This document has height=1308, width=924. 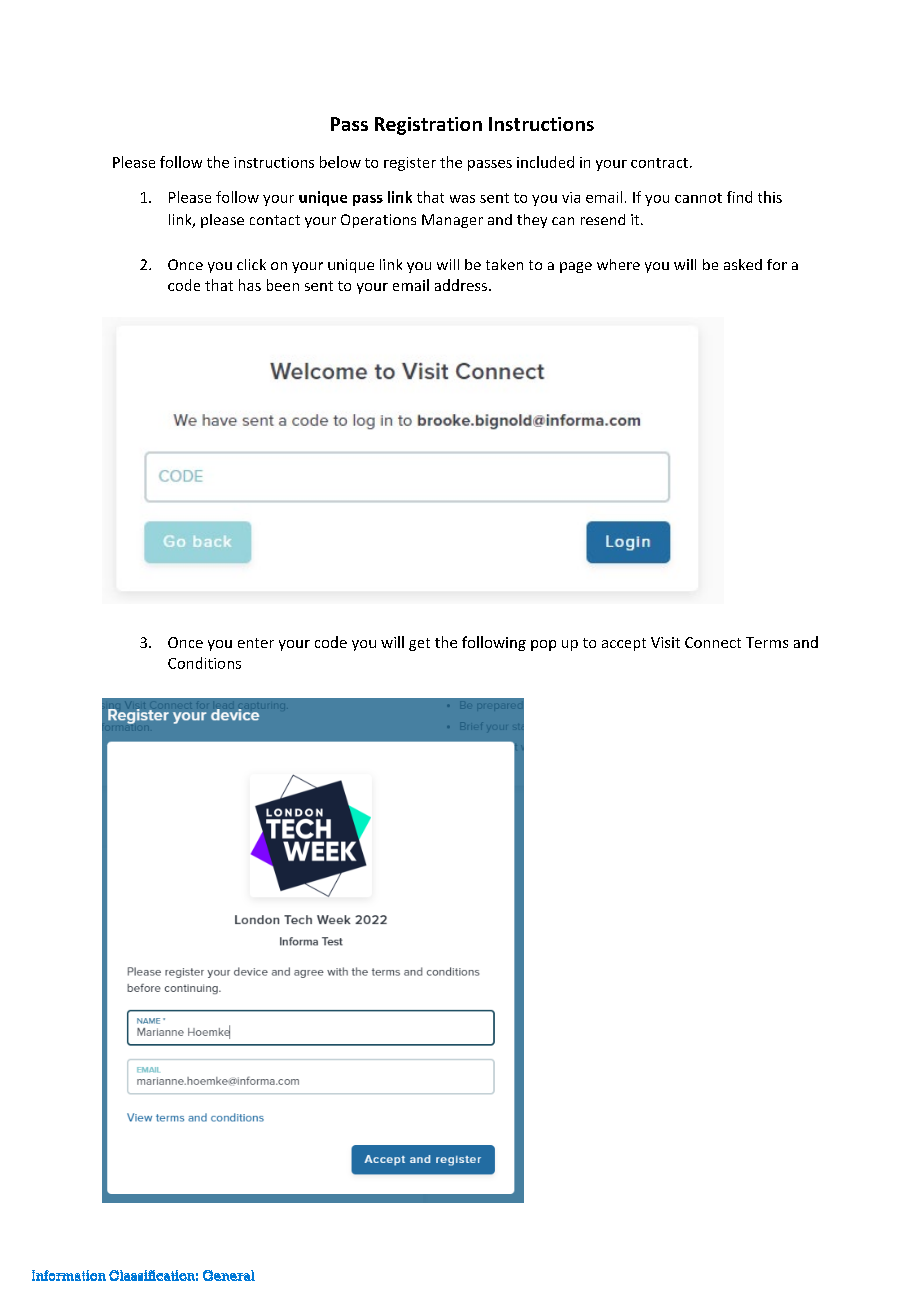 What do you see at coordinates (713, 642) in the document?
I see `Connect` at bounding box center [713, 642].
